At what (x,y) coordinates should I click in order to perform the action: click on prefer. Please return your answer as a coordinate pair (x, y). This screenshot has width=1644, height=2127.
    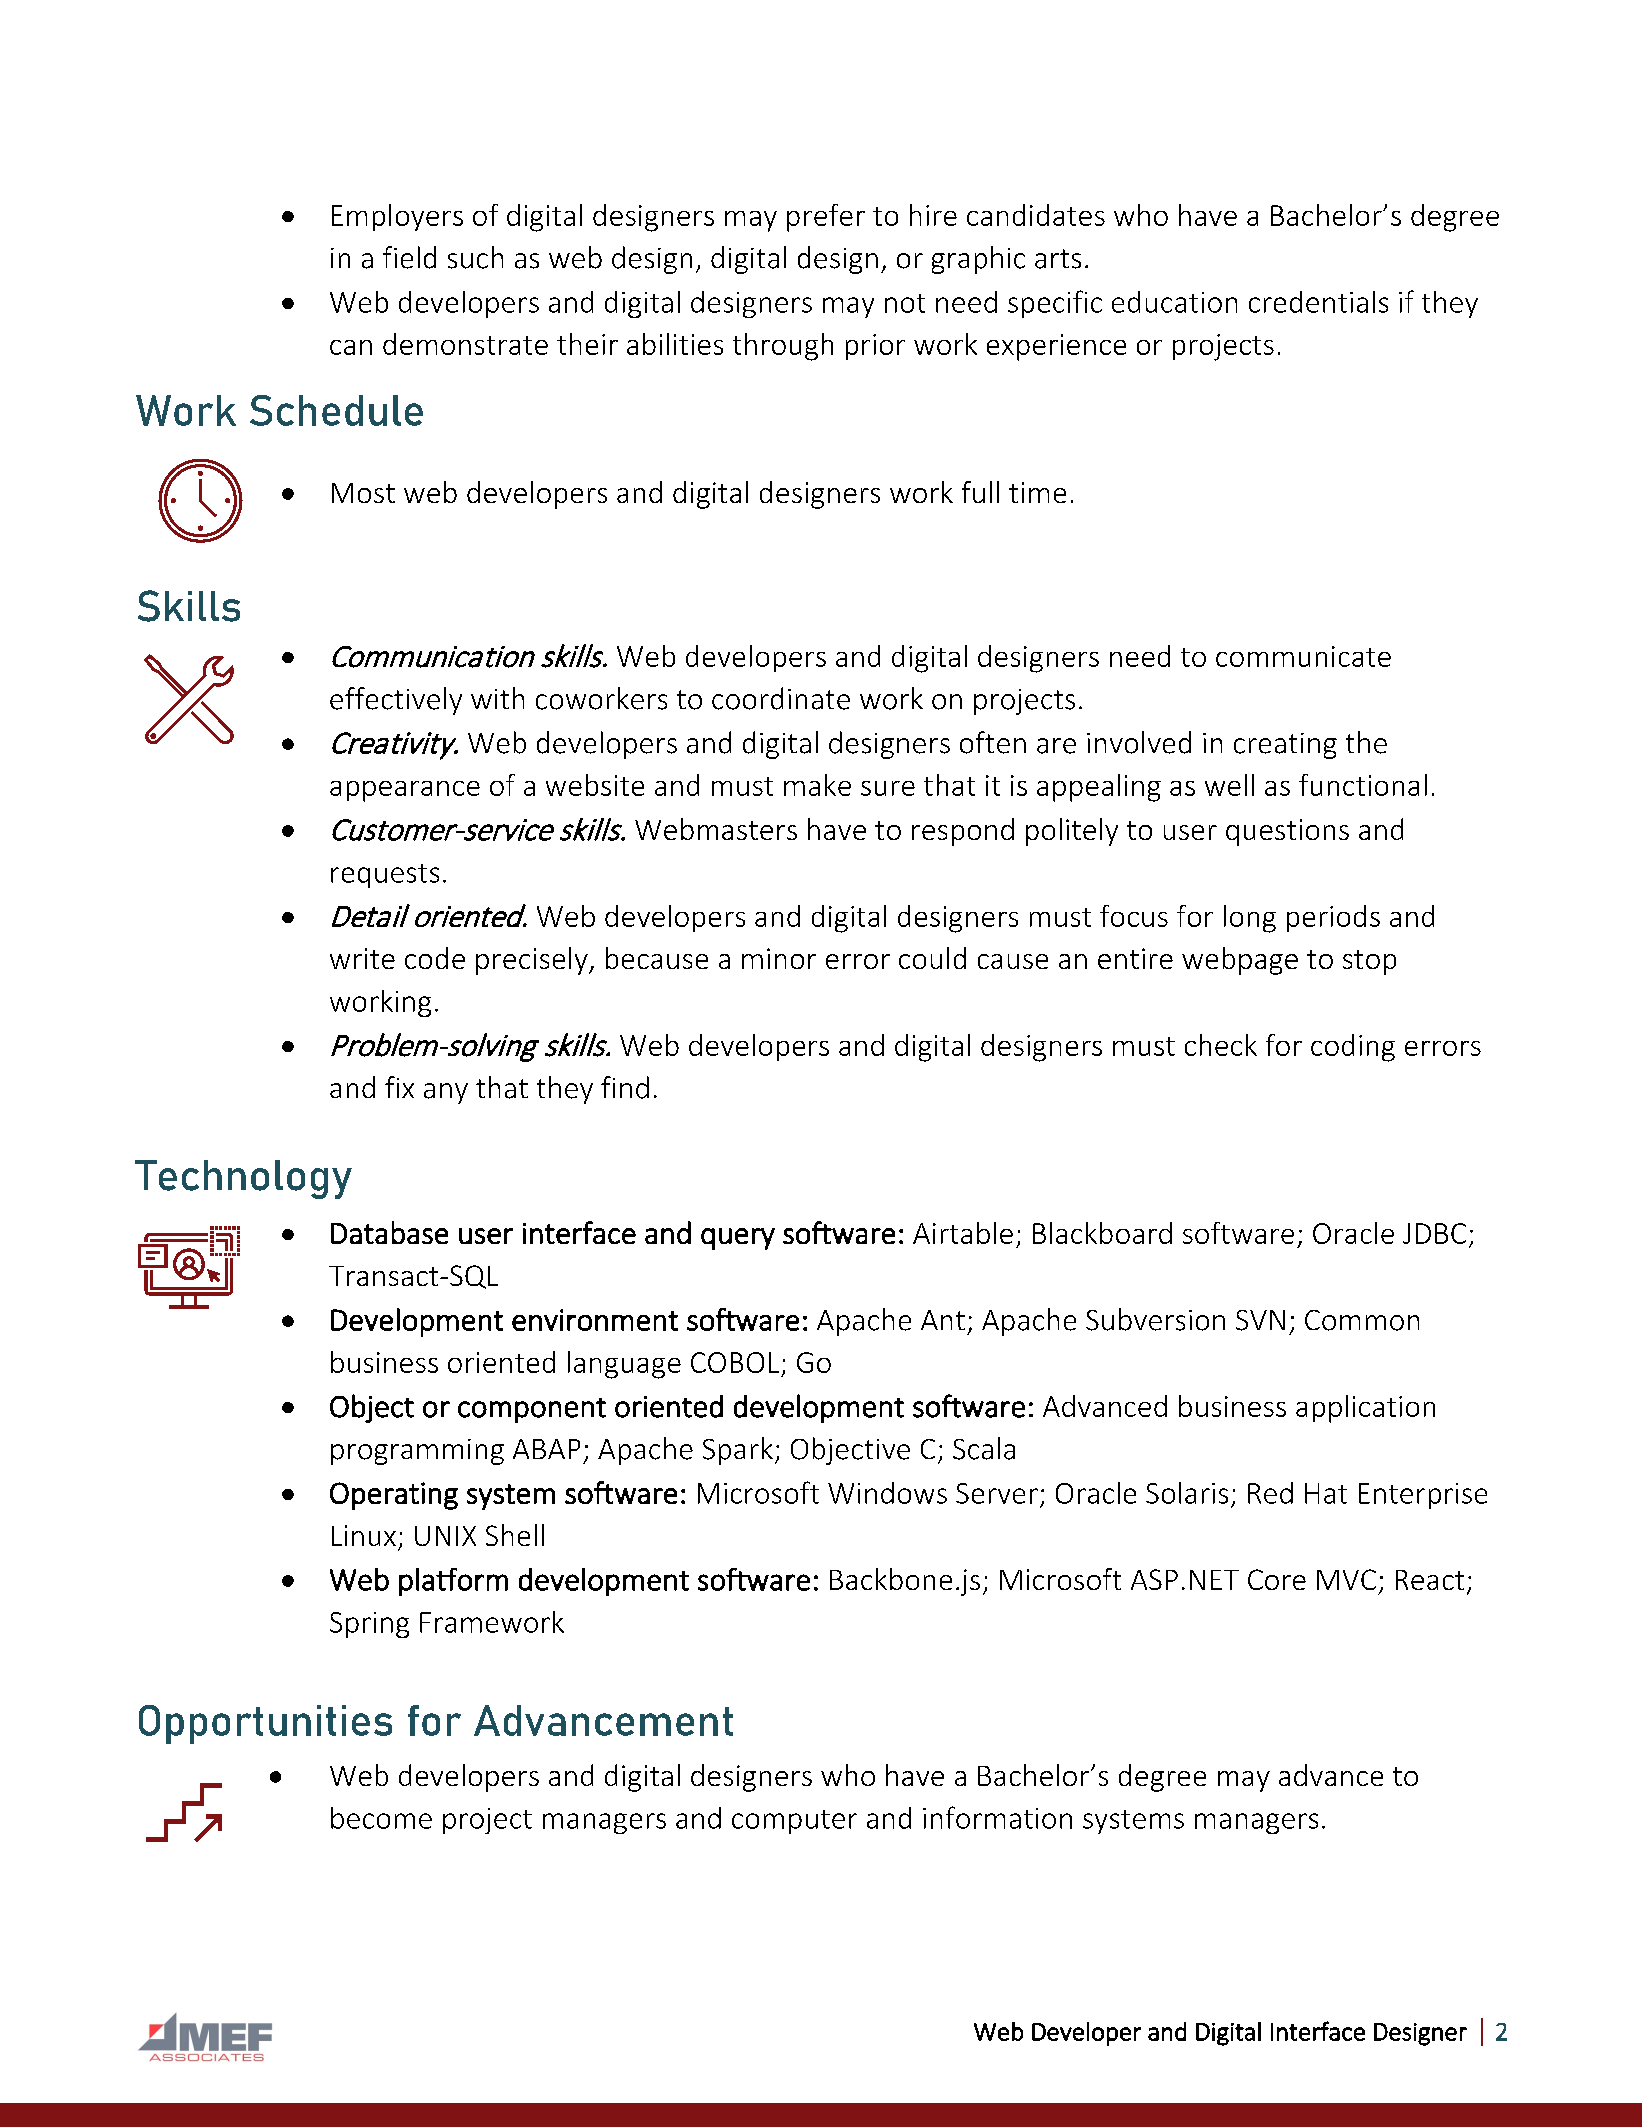
    Looking at the image, I should click on (826, 218).
